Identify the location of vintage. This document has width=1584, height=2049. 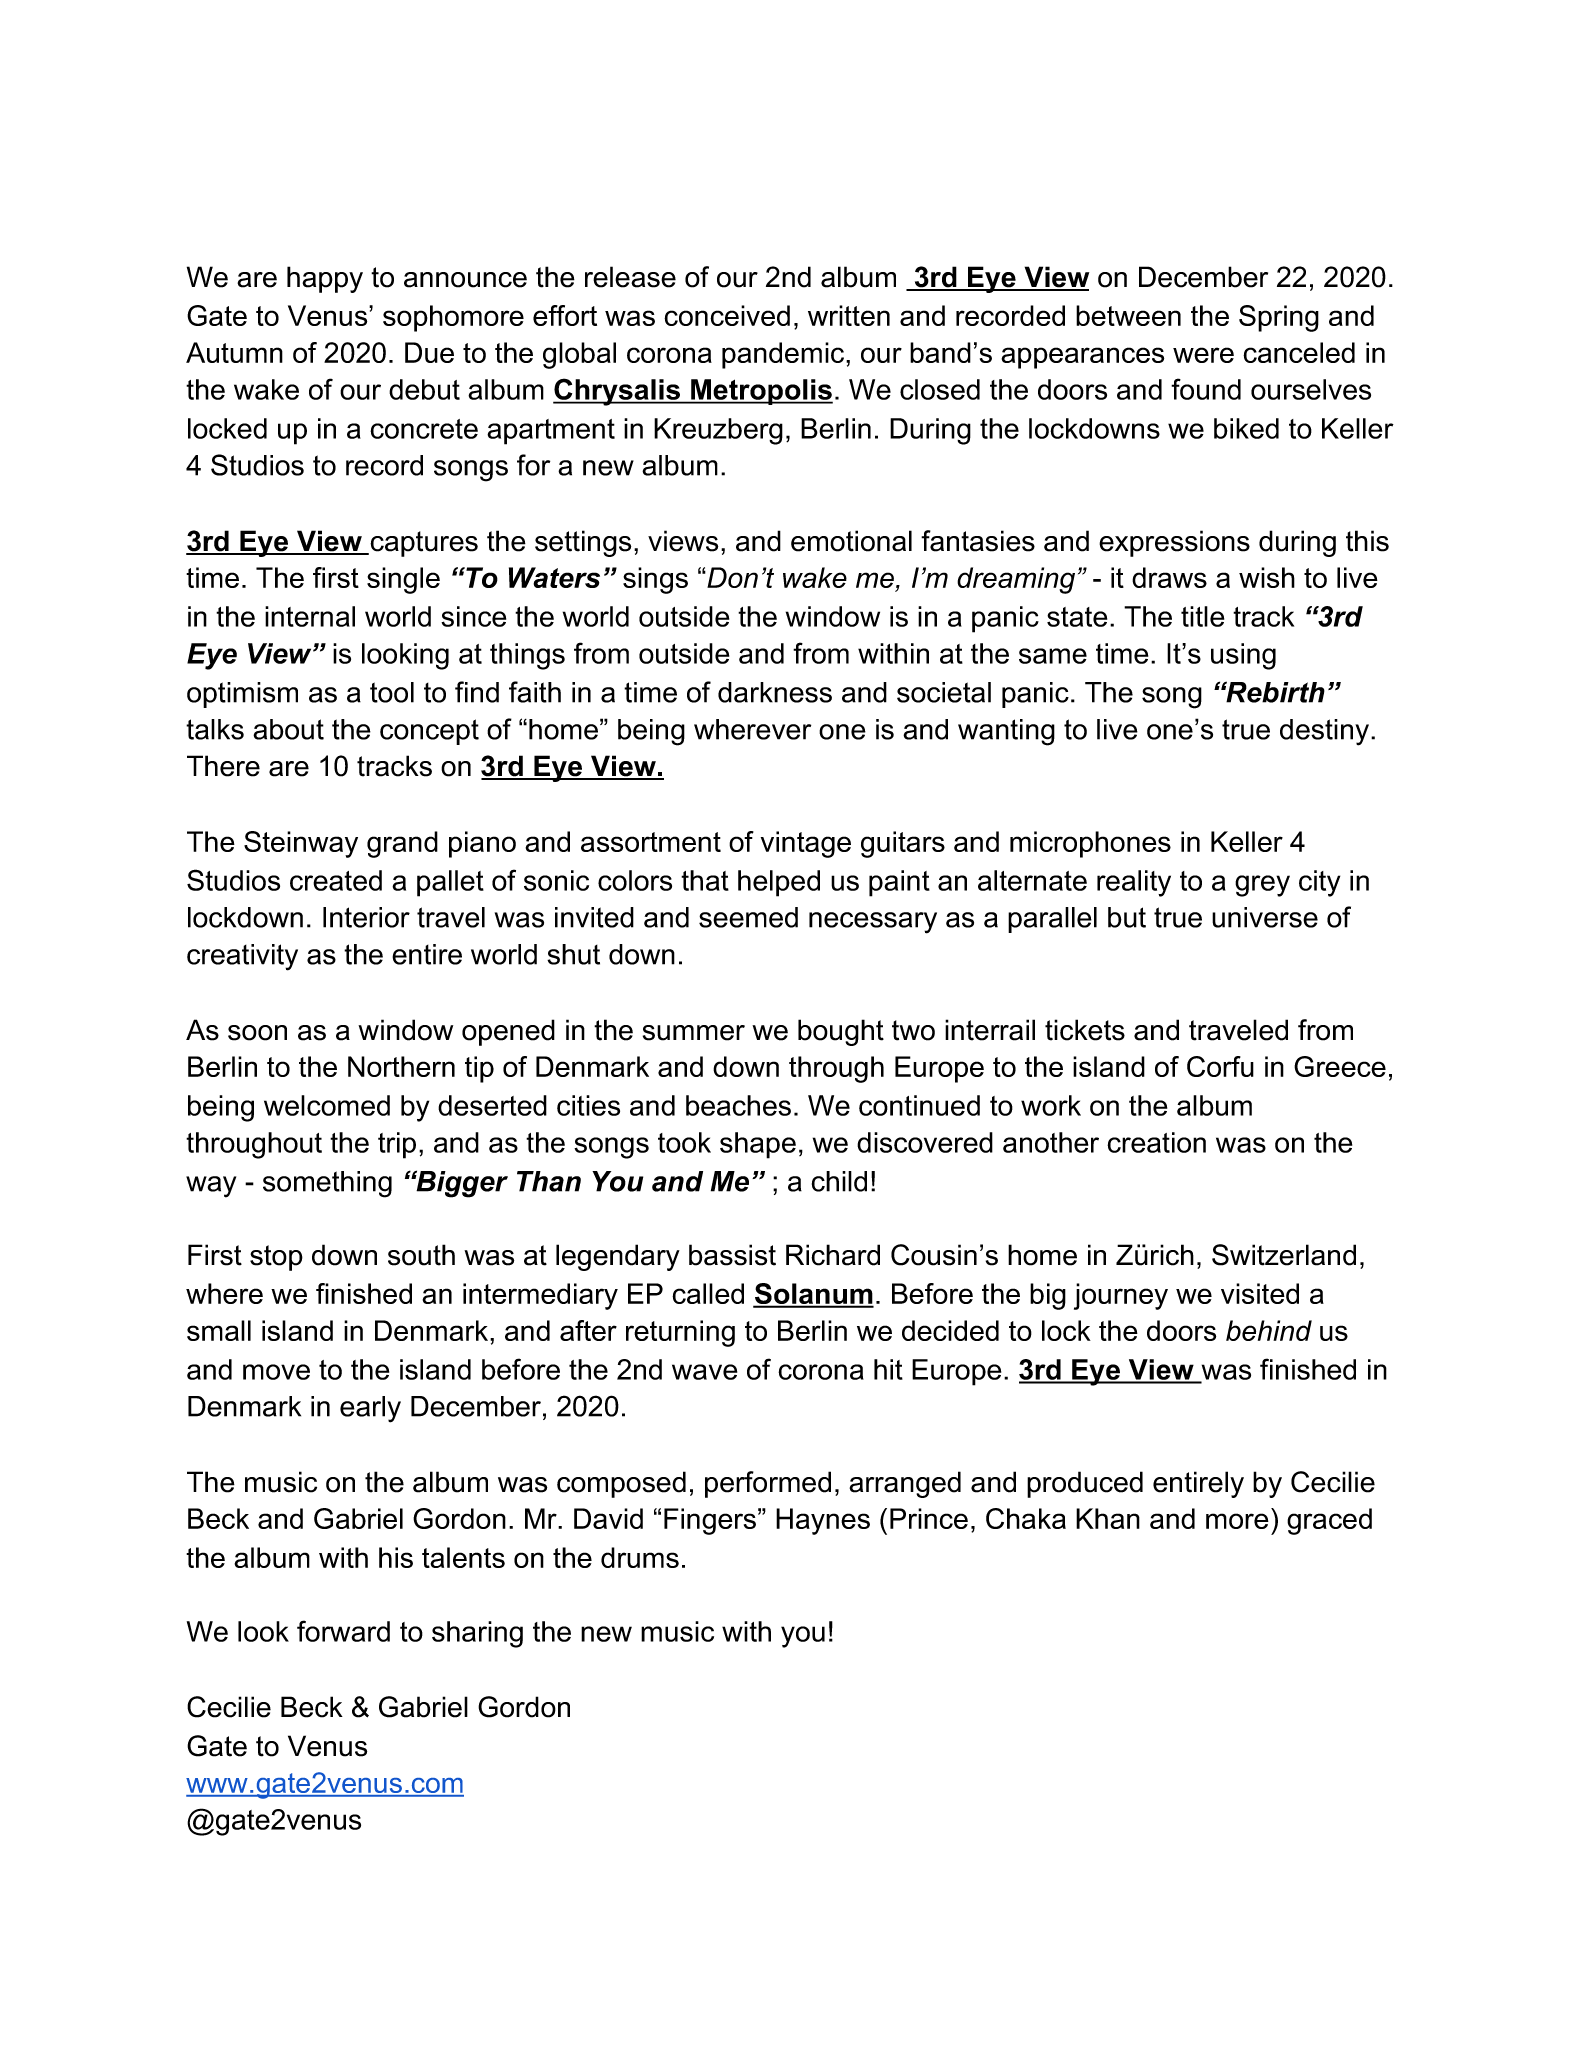
(806, 844).
